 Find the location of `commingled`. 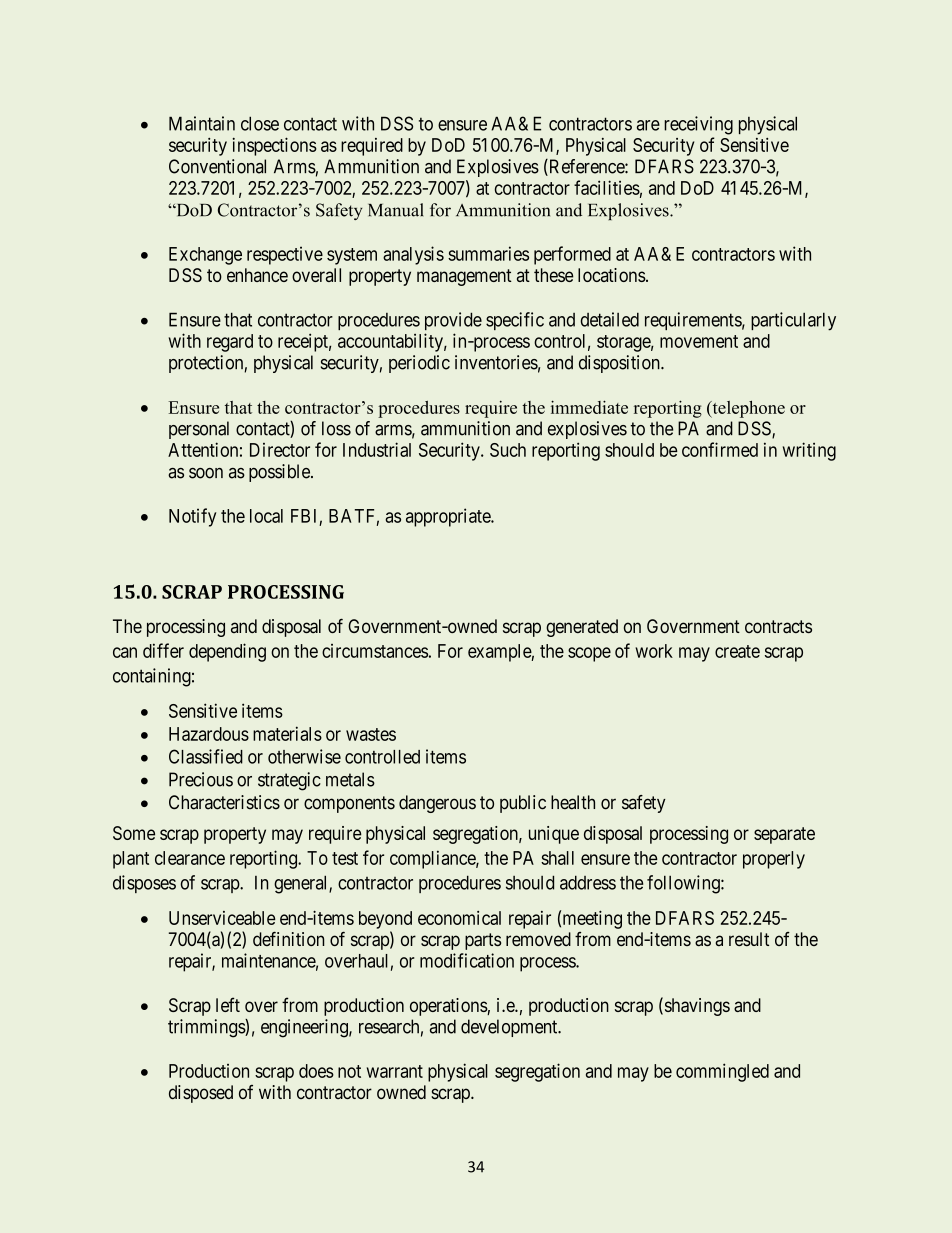

commingled is located at coordinates (722, 1072).
